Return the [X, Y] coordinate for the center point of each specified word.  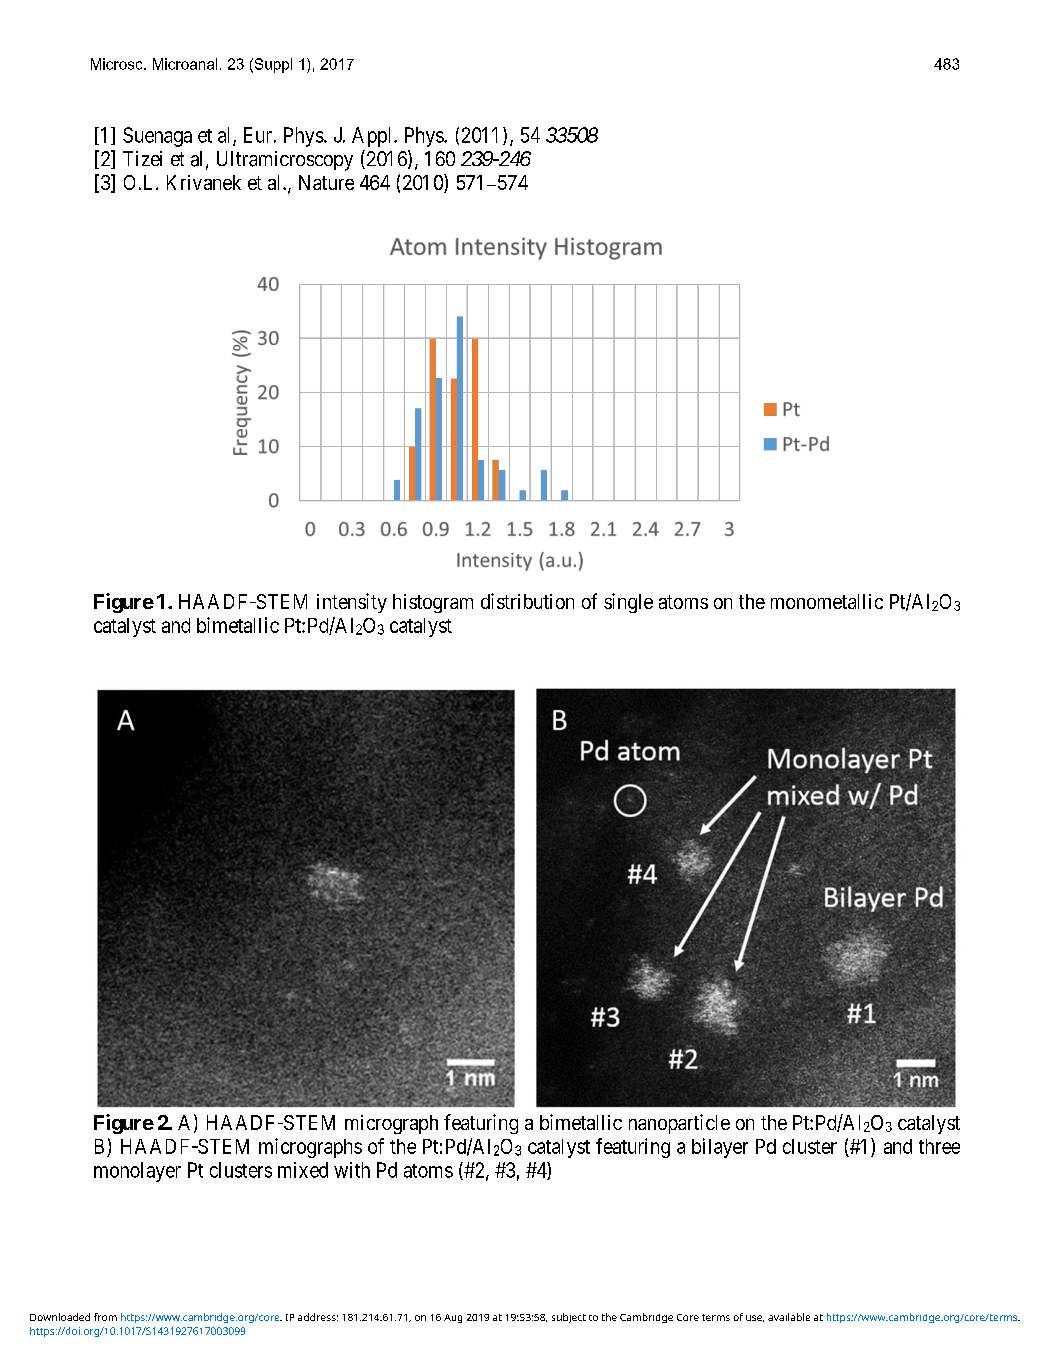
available [789, 1317]
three [939, 1146]
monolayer [137, 1172]
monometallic [827, 601]
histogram [433, 603]
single [628, 603]
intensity [352, 603]
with [352, 1170]
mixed [303, 1170]
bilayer [720, 1148]
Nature [326, 182]
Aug [453, 1318]
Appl [373, 137]
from [105, 1317]
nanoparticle [679, 1124]
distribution [527, 601]
